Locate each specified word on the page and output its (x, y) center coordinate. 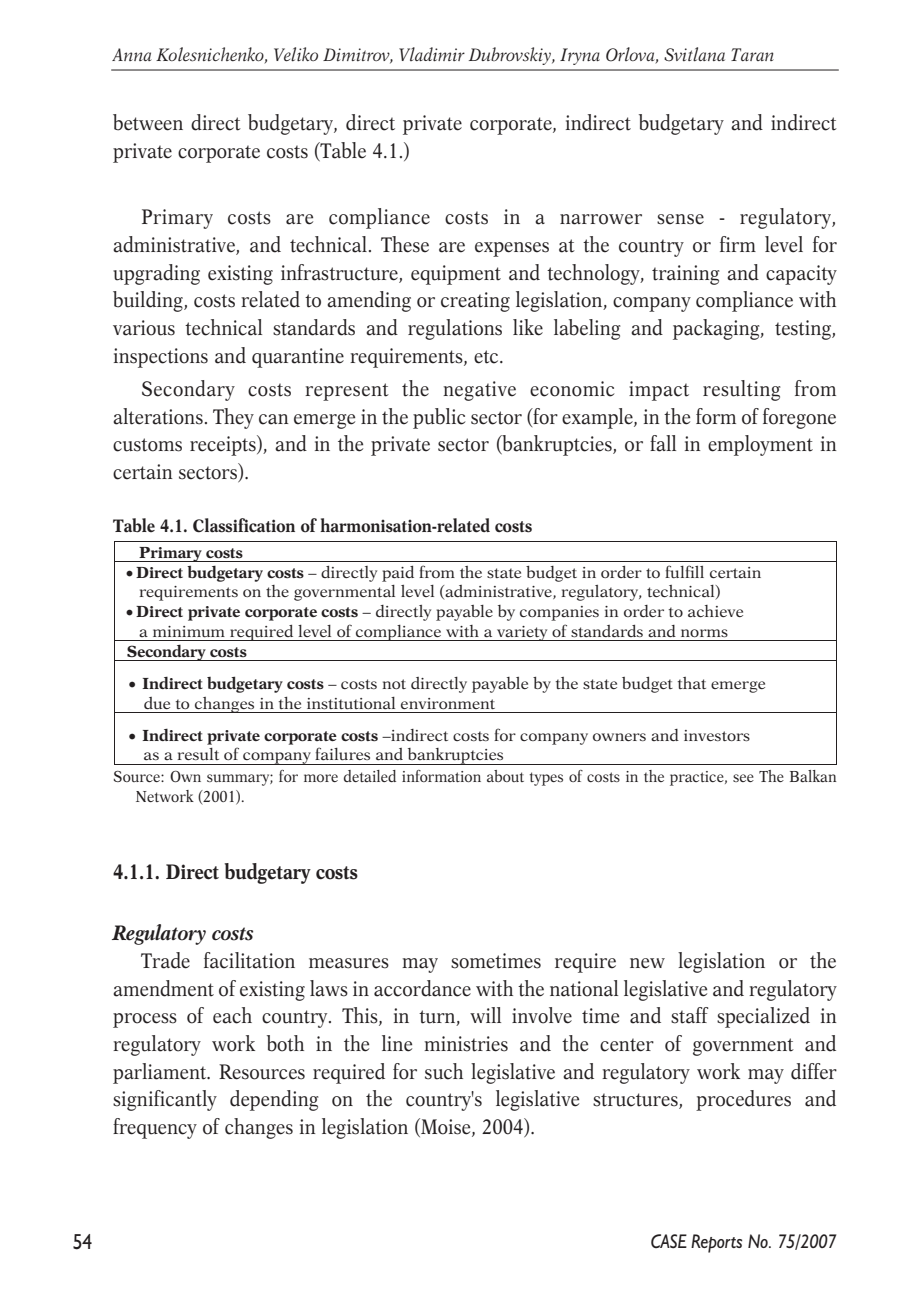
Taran (752, 54)
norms (704, 633)
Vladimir (432, 54)
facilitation (249, 960)
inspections (161, 358)
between (148, 122)
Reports (716, 1243)
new (647, 963)
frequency (155, 1128)
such (444, 1071)
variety (522, 633)
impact (659, 391)
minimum (189, 631)
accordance (422, 988)
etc (487, 357)
